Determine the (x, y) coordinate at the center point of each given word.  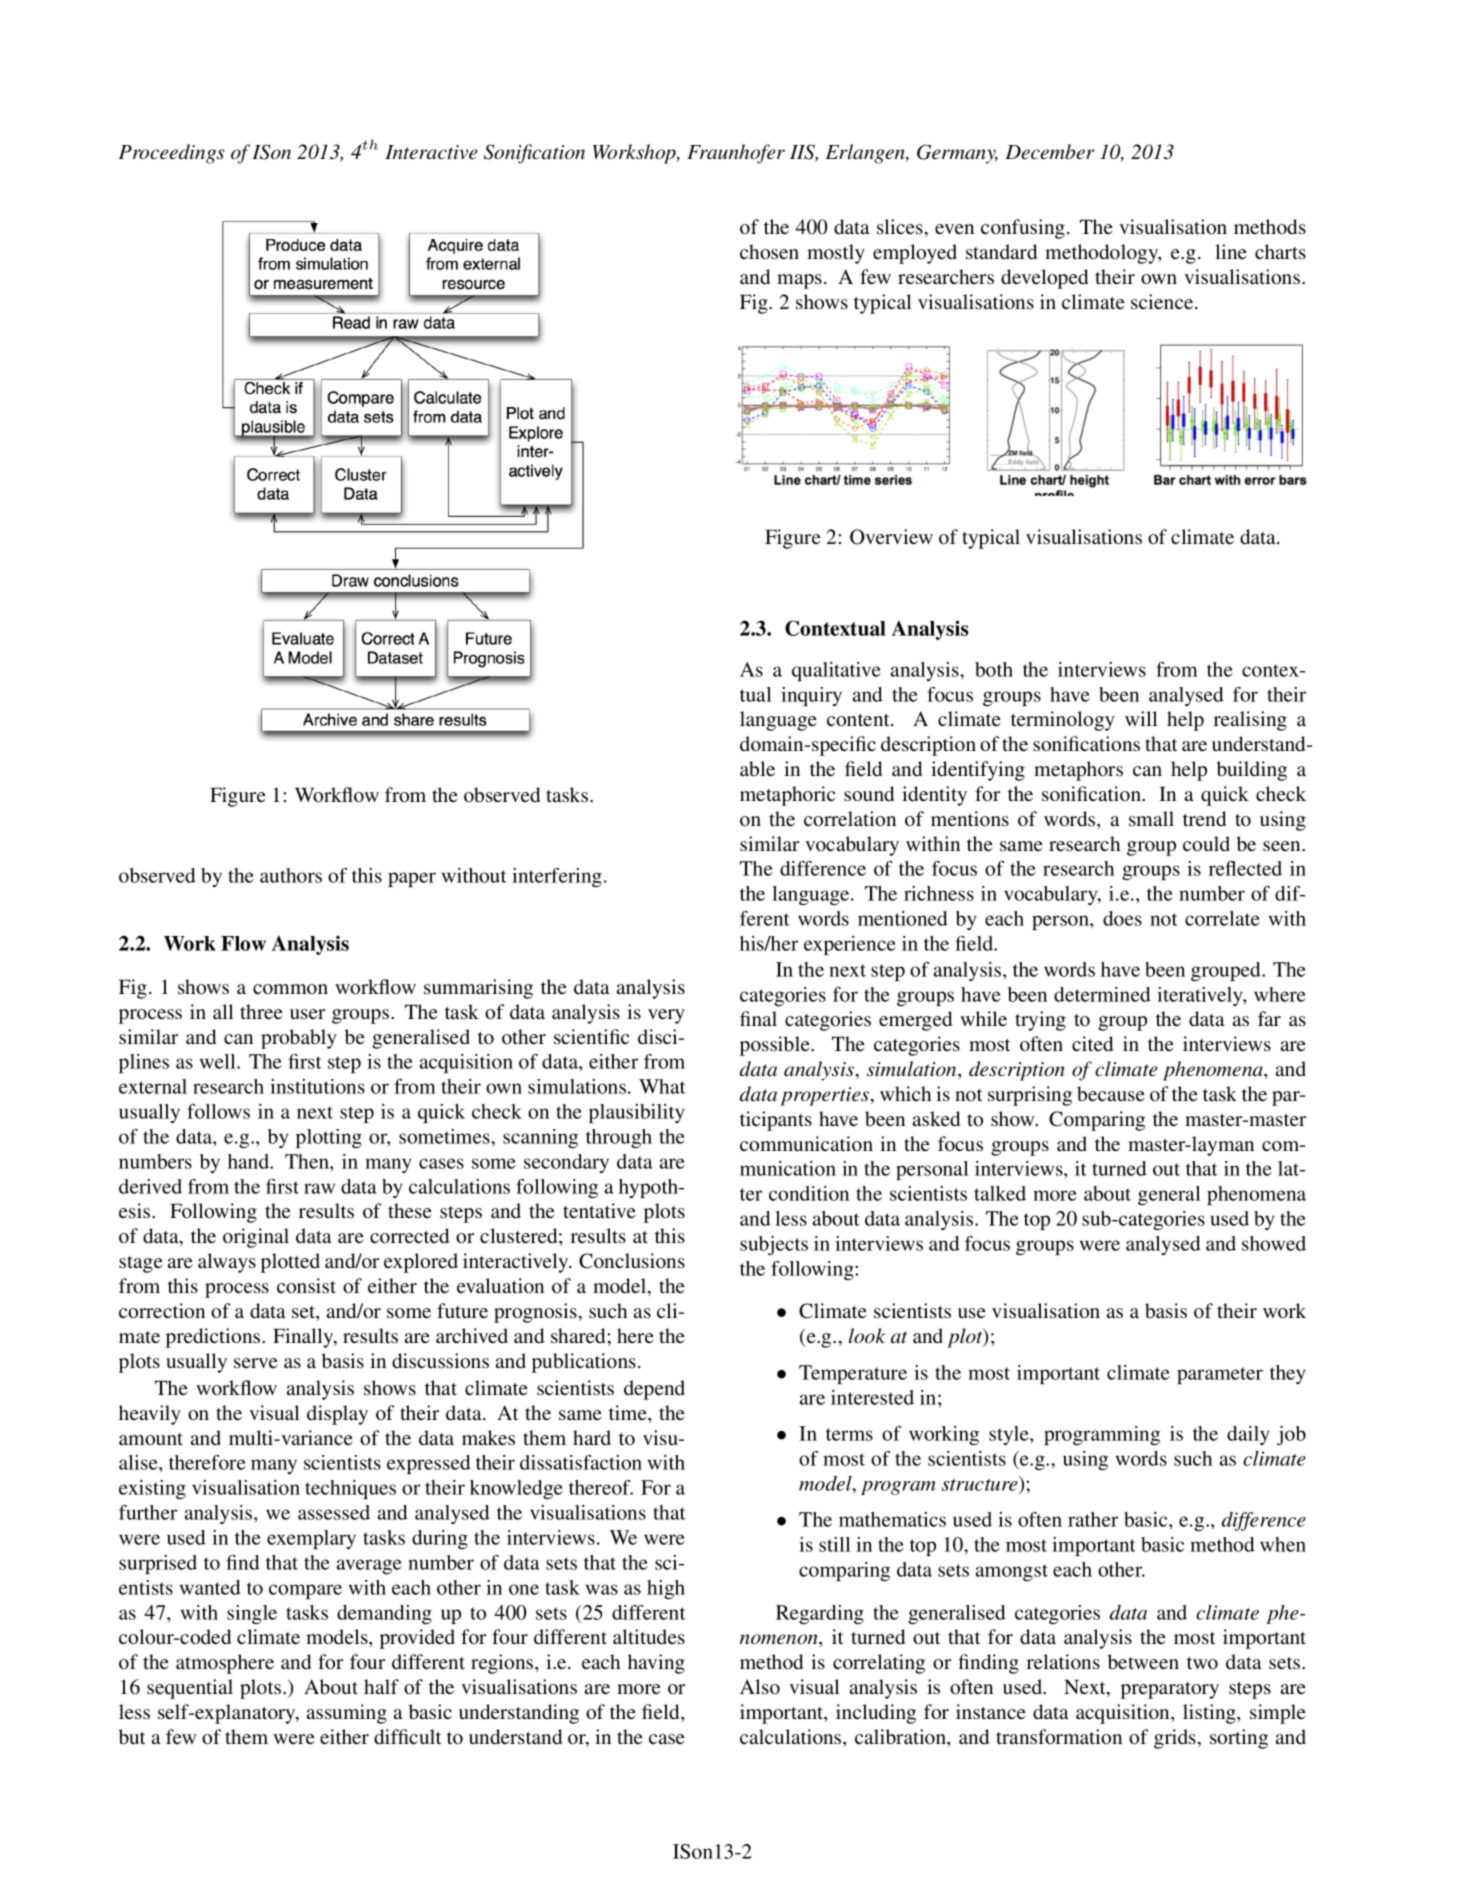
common (290, 989)
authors (291, 875)
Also (760, 1686)
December (1050, 152)
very (666, 1016)
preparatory (1170, 1690)
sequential (190, 1689)
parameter (1220, 1375)
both (994, 669)
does (1122, 918)
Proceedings (171, 154)
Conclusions (632, 1261)
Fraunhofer (736, 154)
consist (306, 1285)
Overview (891, 537)
